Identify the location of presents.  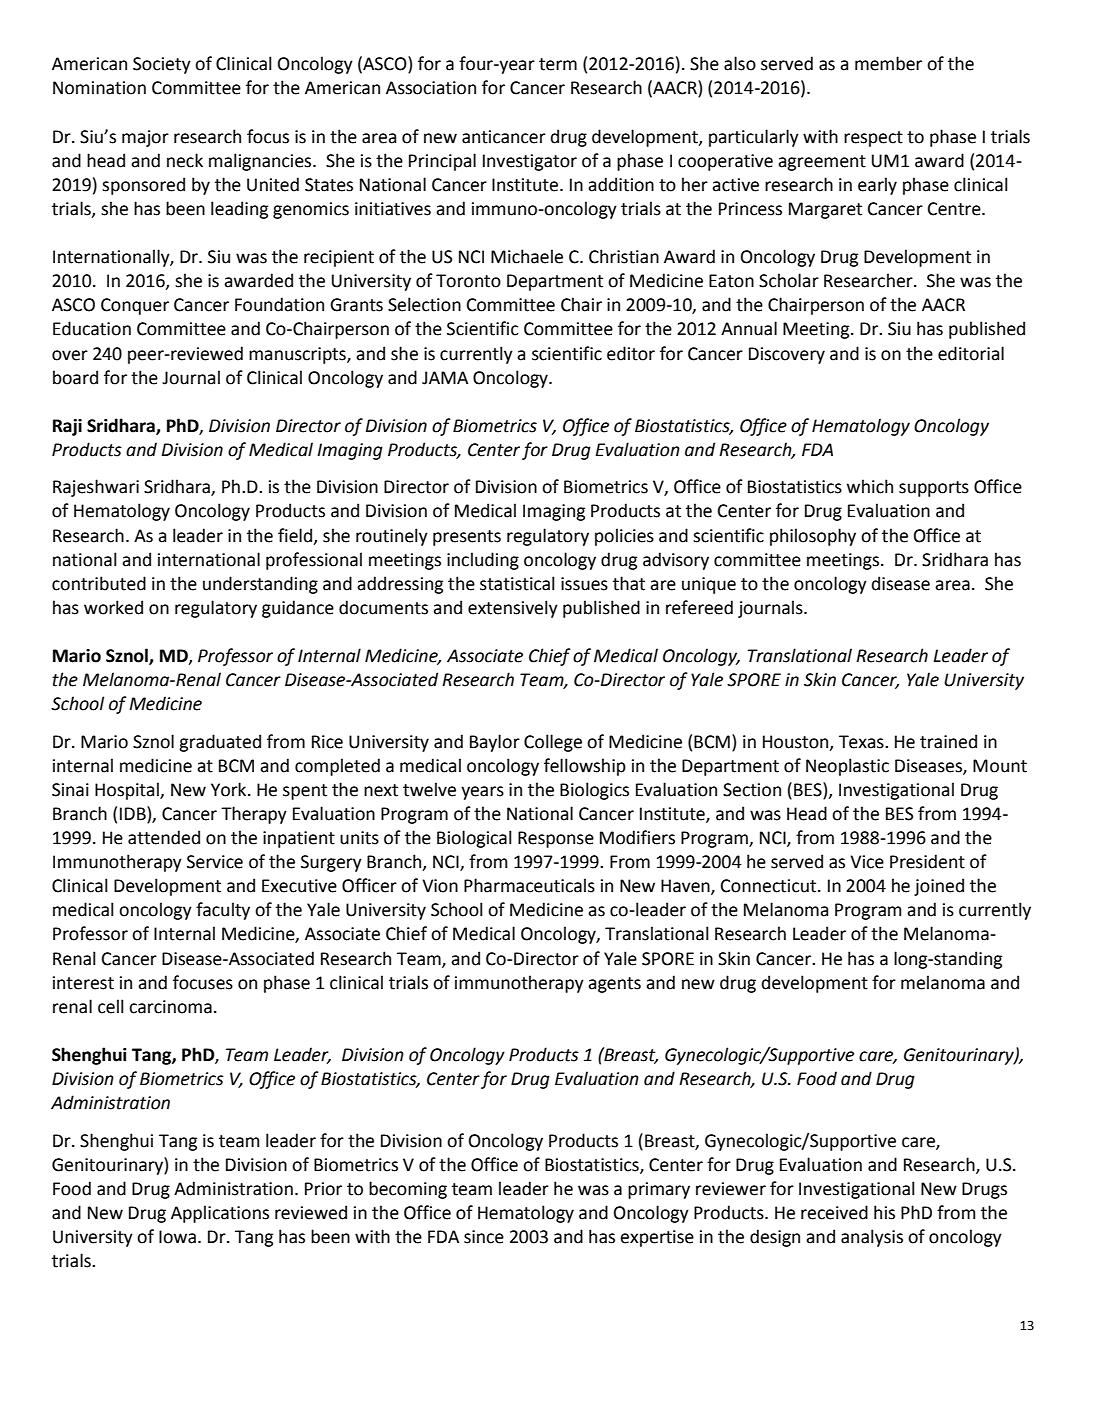
(467, 538).
